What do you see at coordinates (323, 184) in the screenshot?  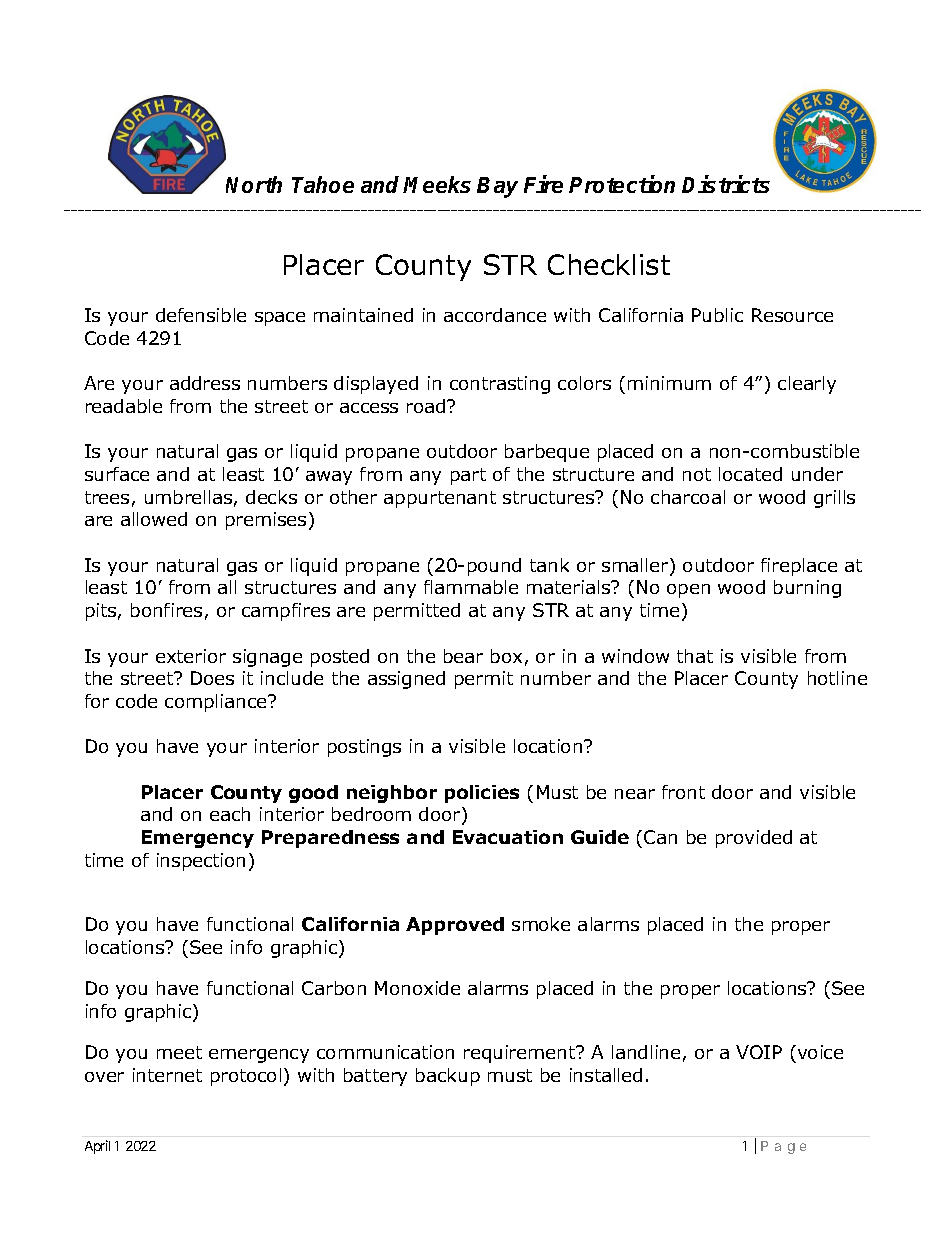 I see `Tahoe` at bounding box center [323, 184].
